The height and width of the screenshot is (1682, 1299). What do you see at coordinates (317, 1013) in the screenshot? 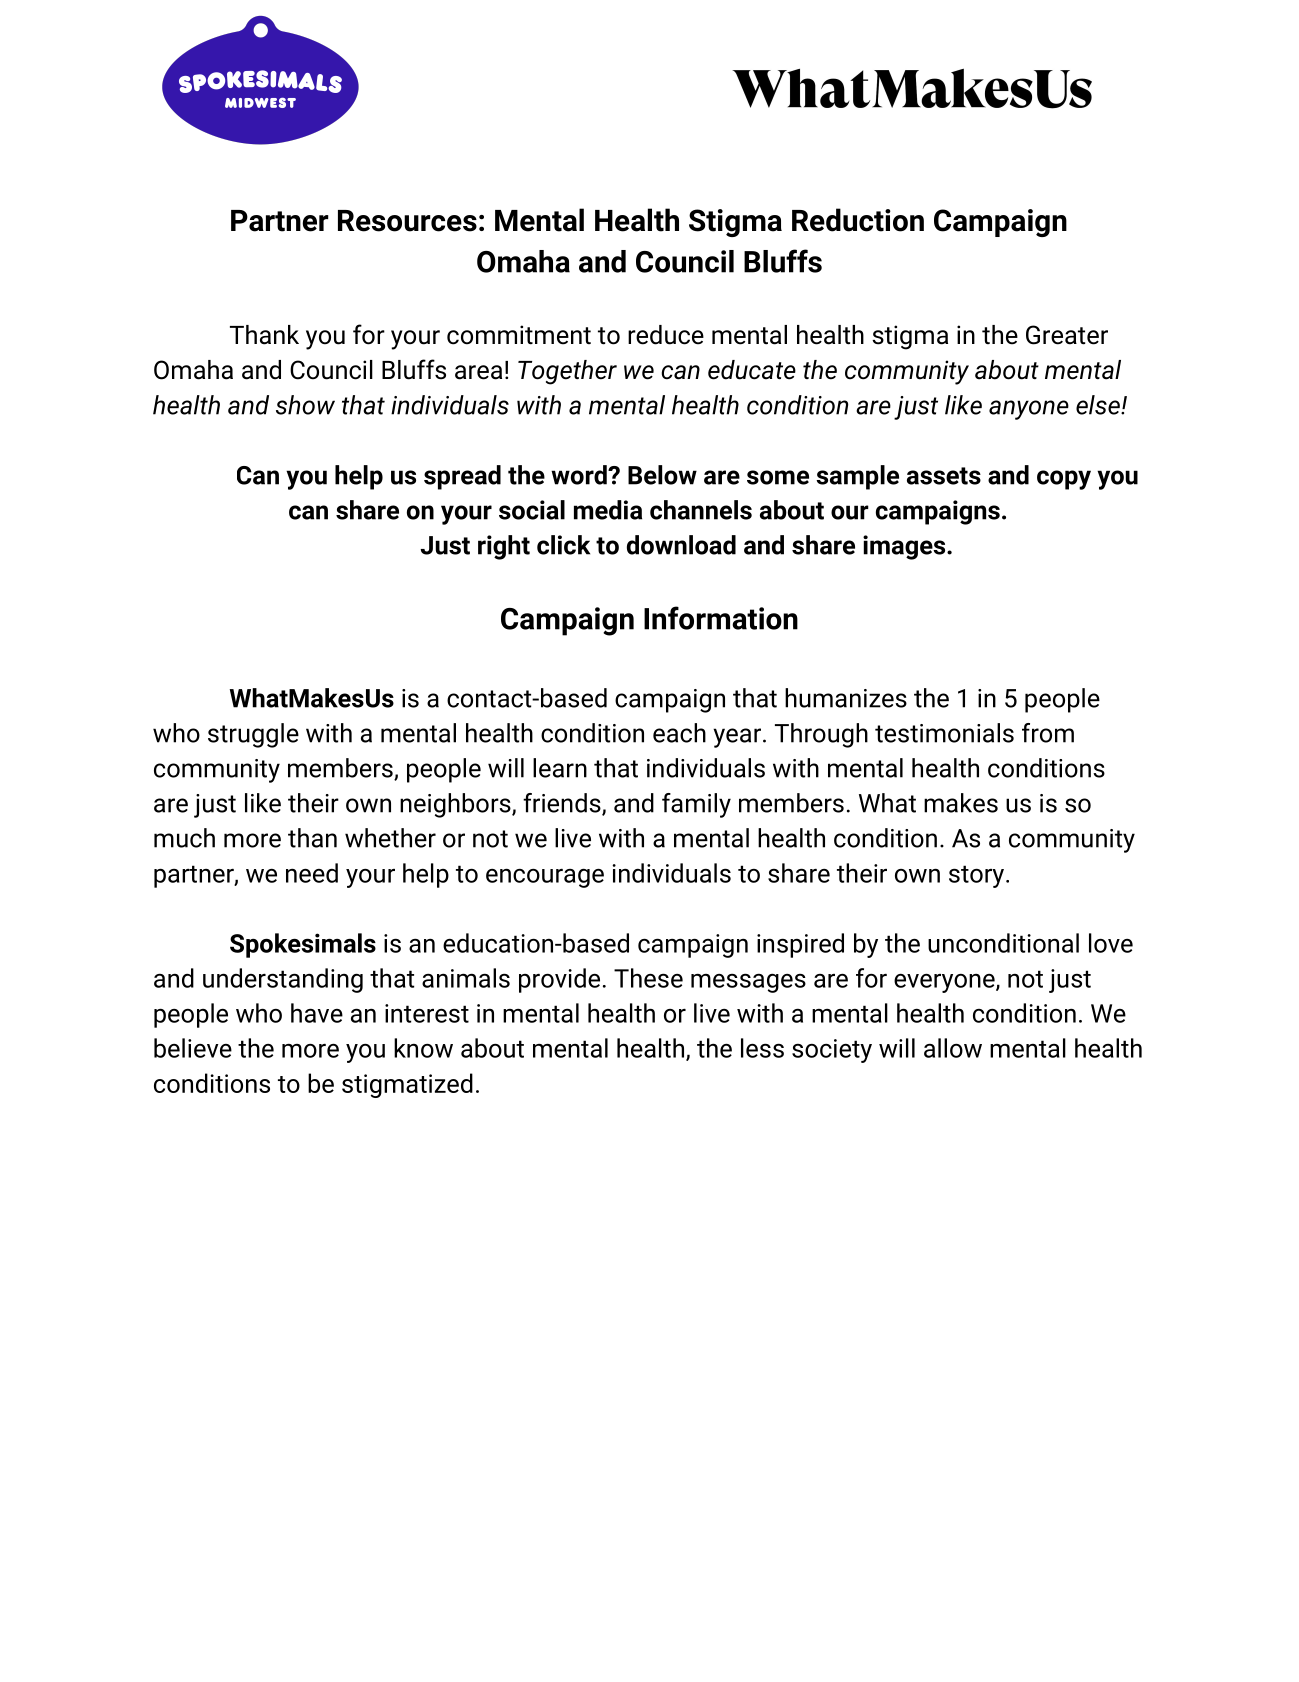
I see `have` at bounding box center [317, 1013].
